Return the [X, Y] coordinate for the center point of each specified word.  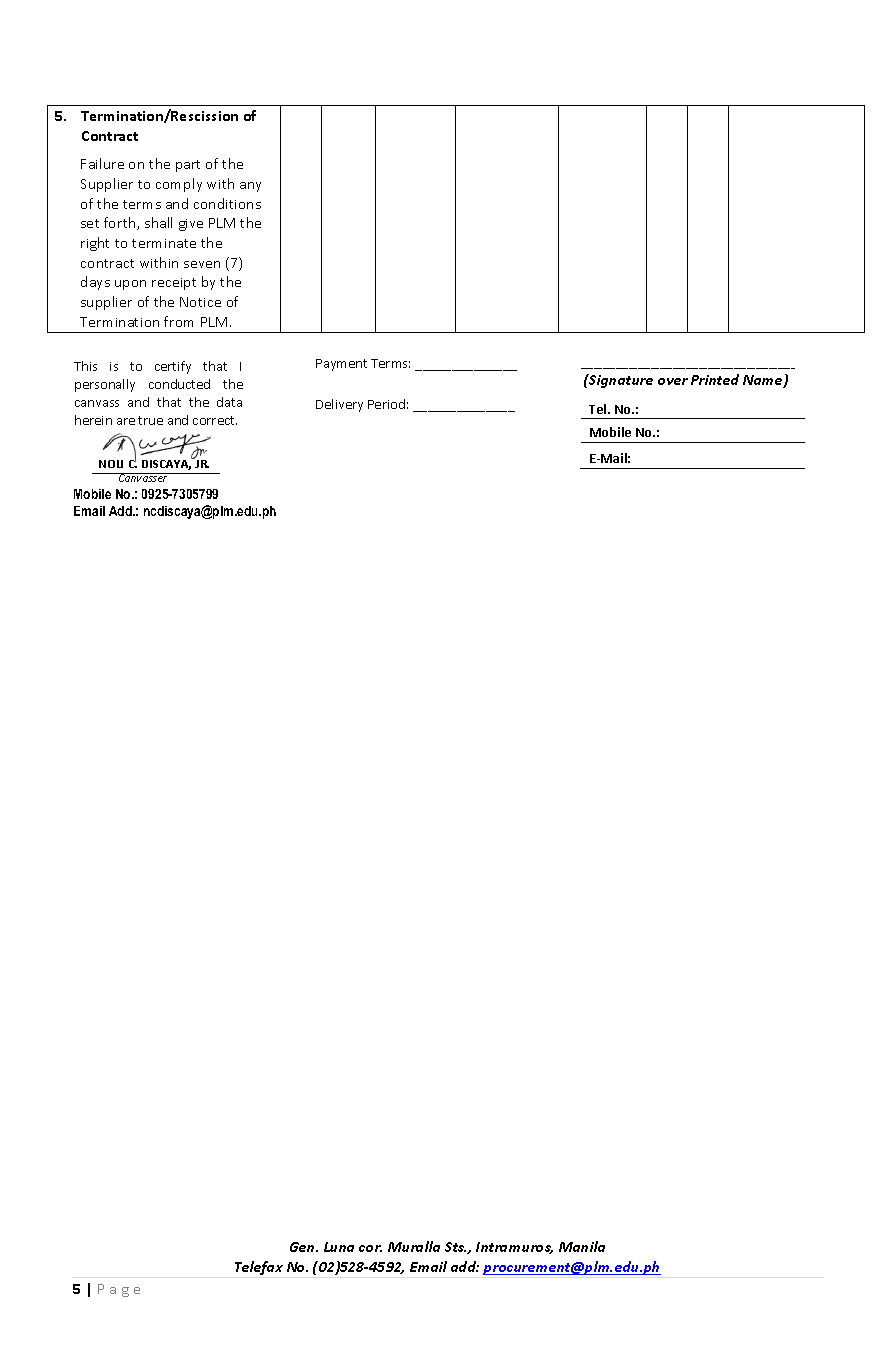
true [150, 420]
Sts [455, 1247]
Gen [304, 1247]
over [673, 381]
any [250, 187]
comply [179, 185]
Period [386, 404]
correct [215, 420]
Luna [339, 1247]
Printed [715, 379]
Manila [582, 1246]
